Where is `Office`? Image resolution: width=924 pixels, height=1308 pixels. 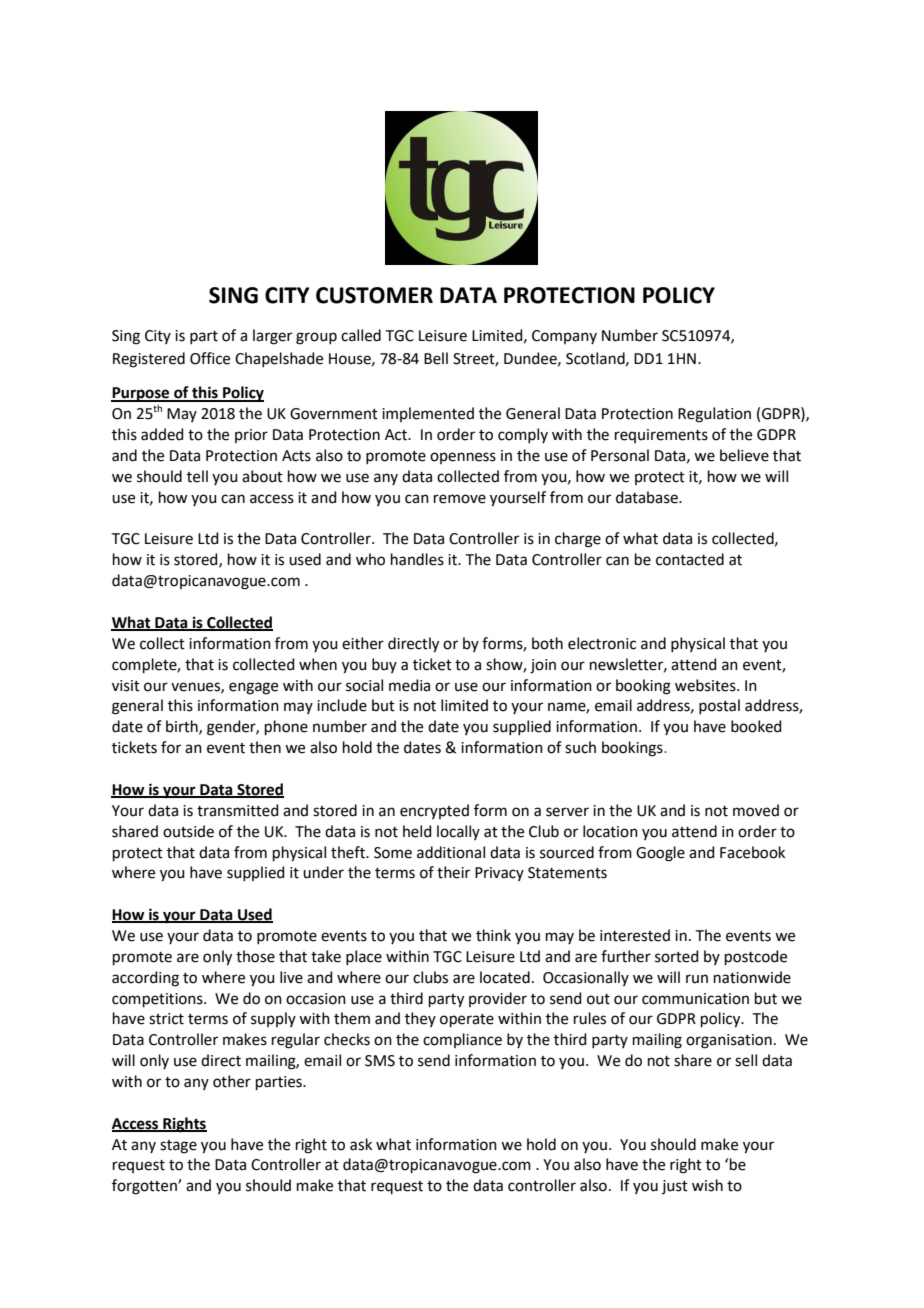
Office is located at coordinates (210, 358).
